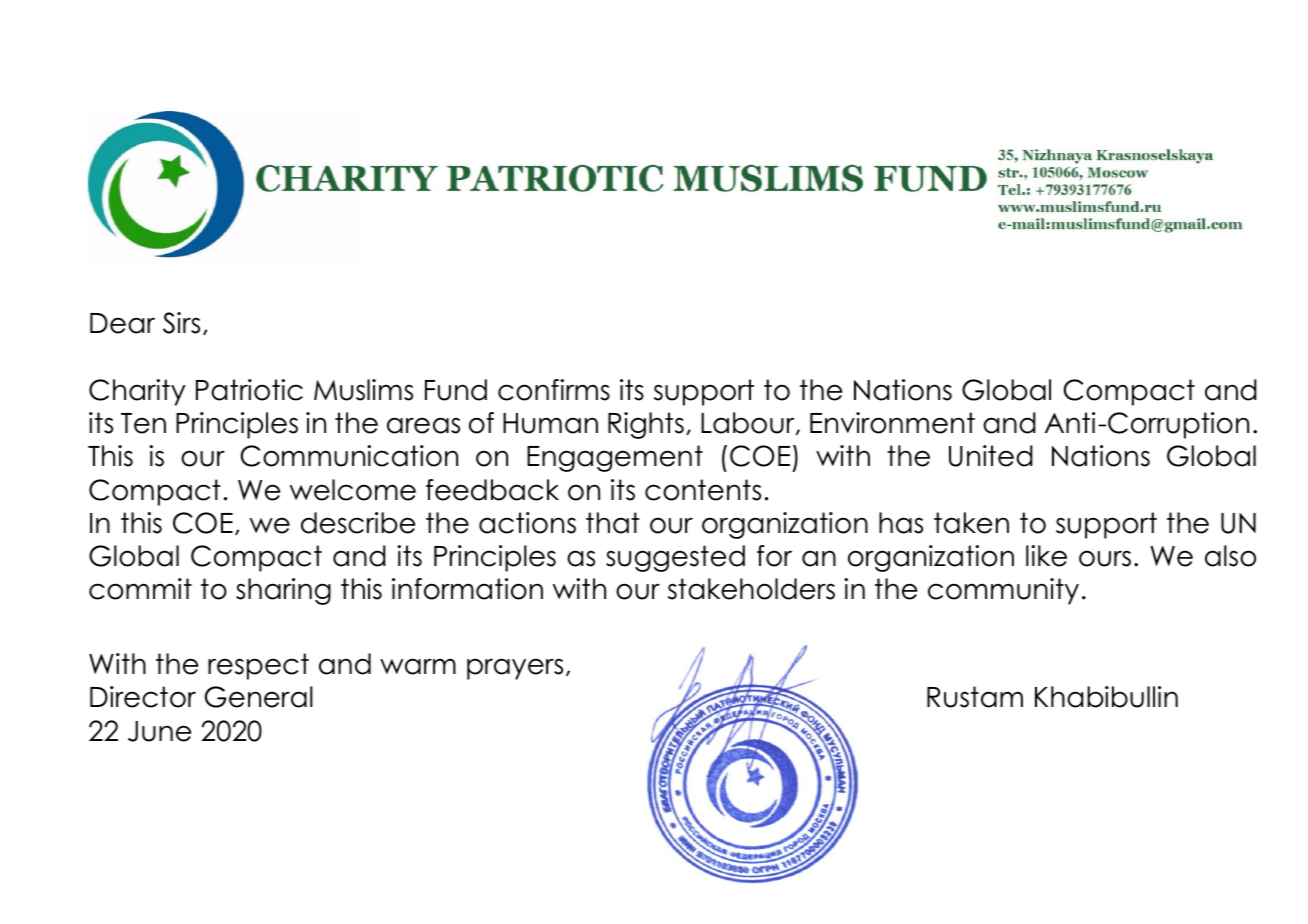 The width and height of the image is (1308, 924). Describe the element at coordinates (751, 589) in the image. I see `stakeholders` at that location.
